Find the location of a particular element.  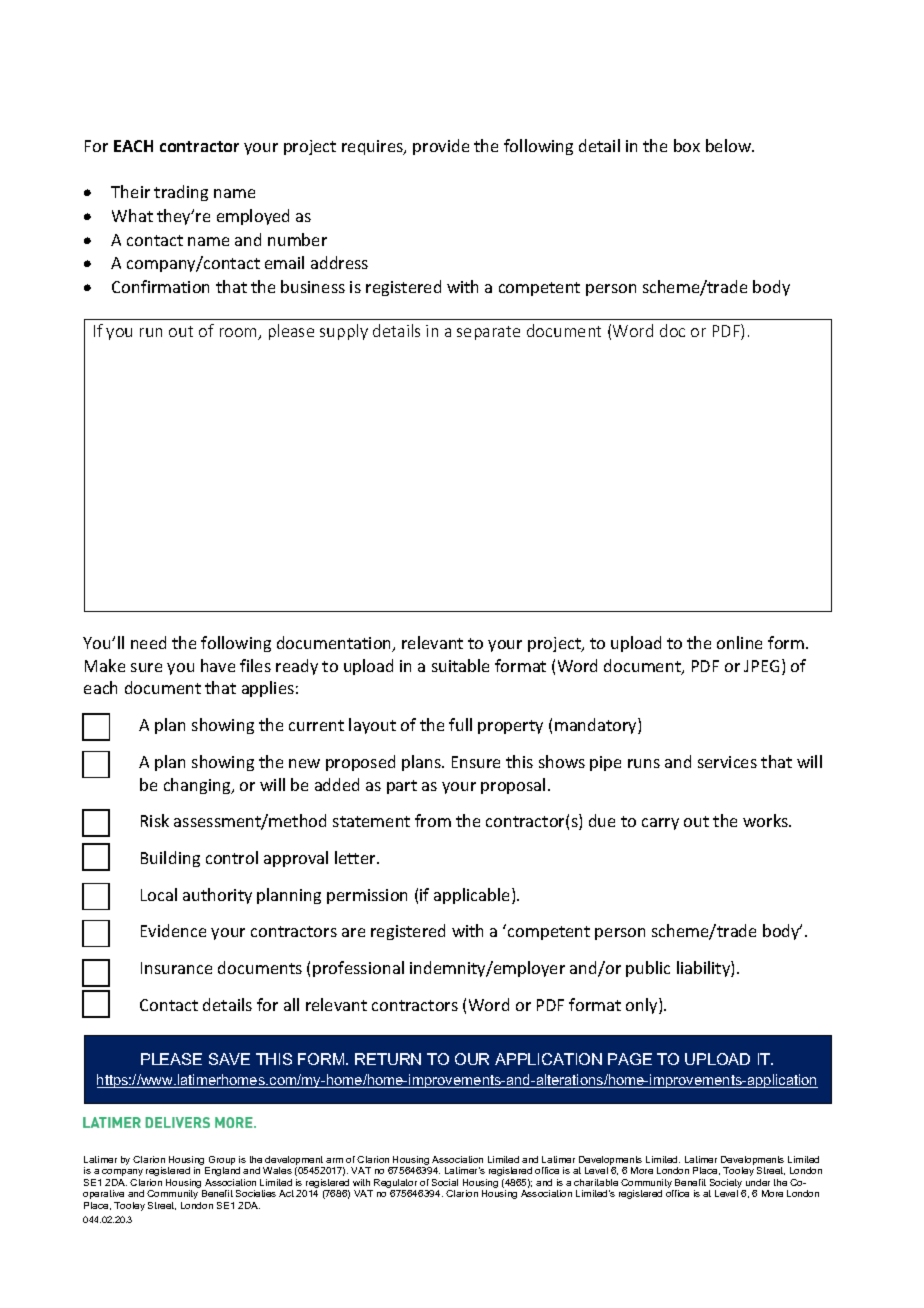

trading is located at coordinates (181, 193).
